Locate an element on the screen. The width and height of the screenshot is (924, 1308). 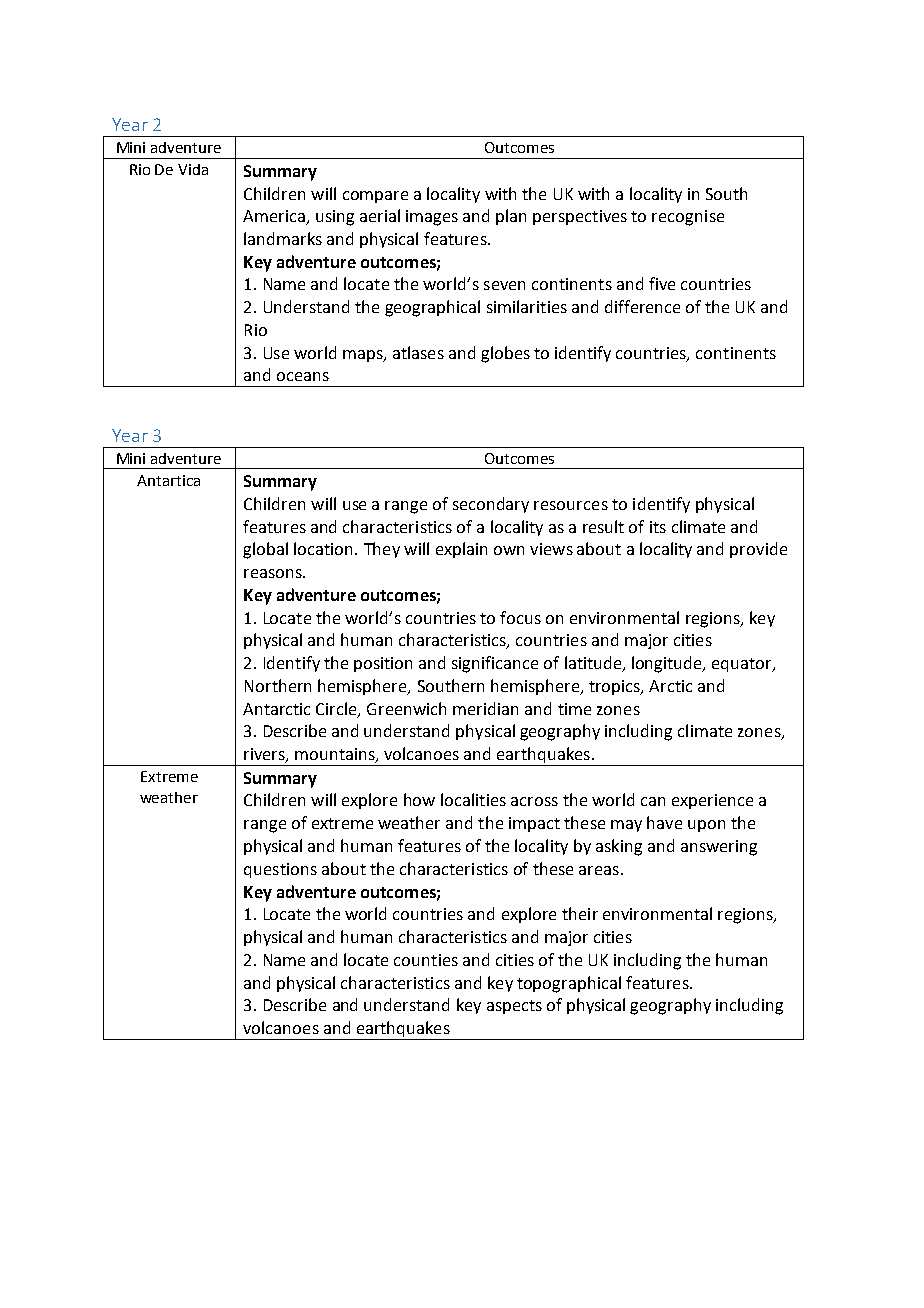
plan is located at coordinates (511, 217).
